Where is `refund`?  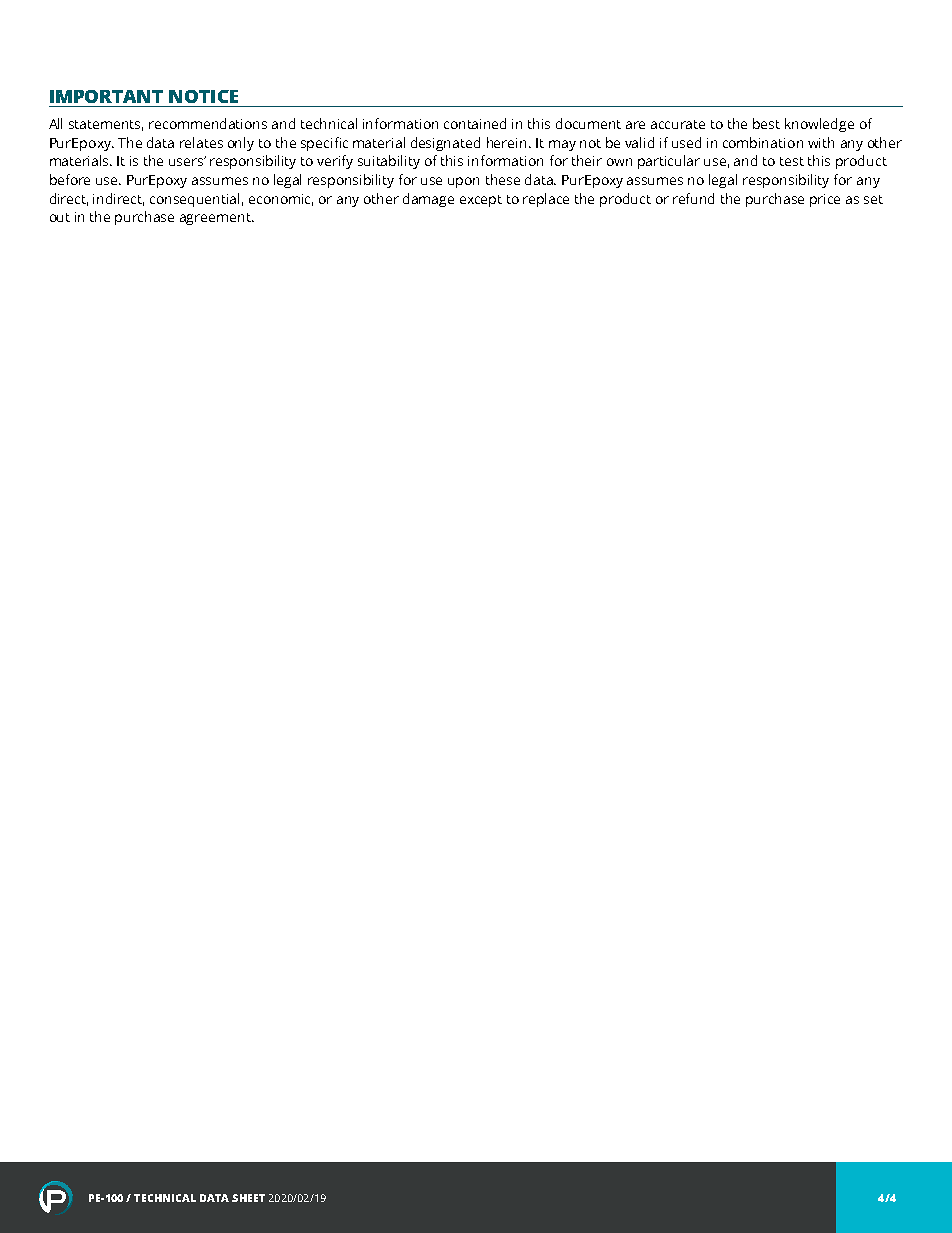
refund is located at coordinates (693, 198).
